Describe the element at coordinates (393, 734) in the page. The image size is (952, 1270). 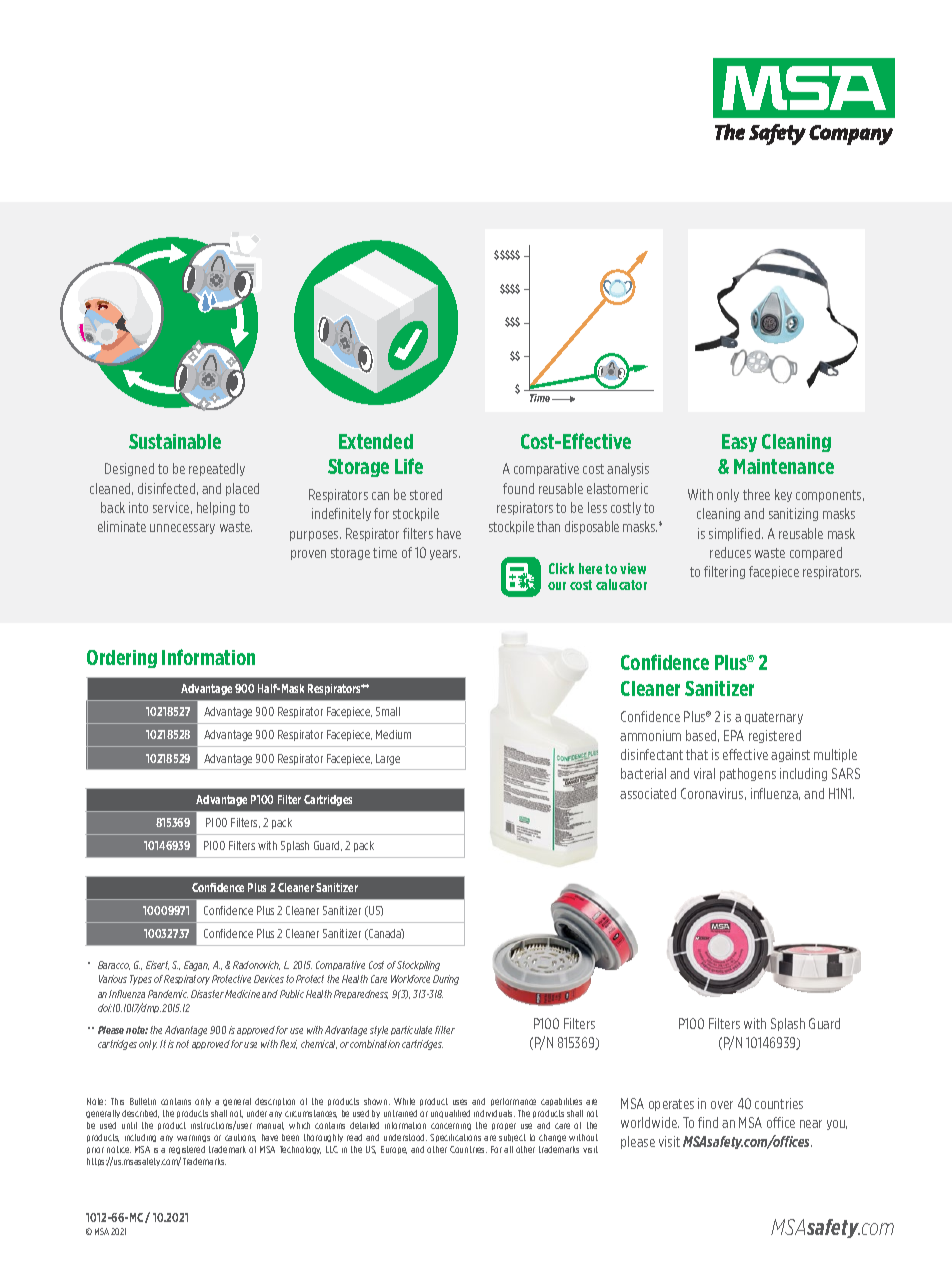
I see `Medium` at that location.
